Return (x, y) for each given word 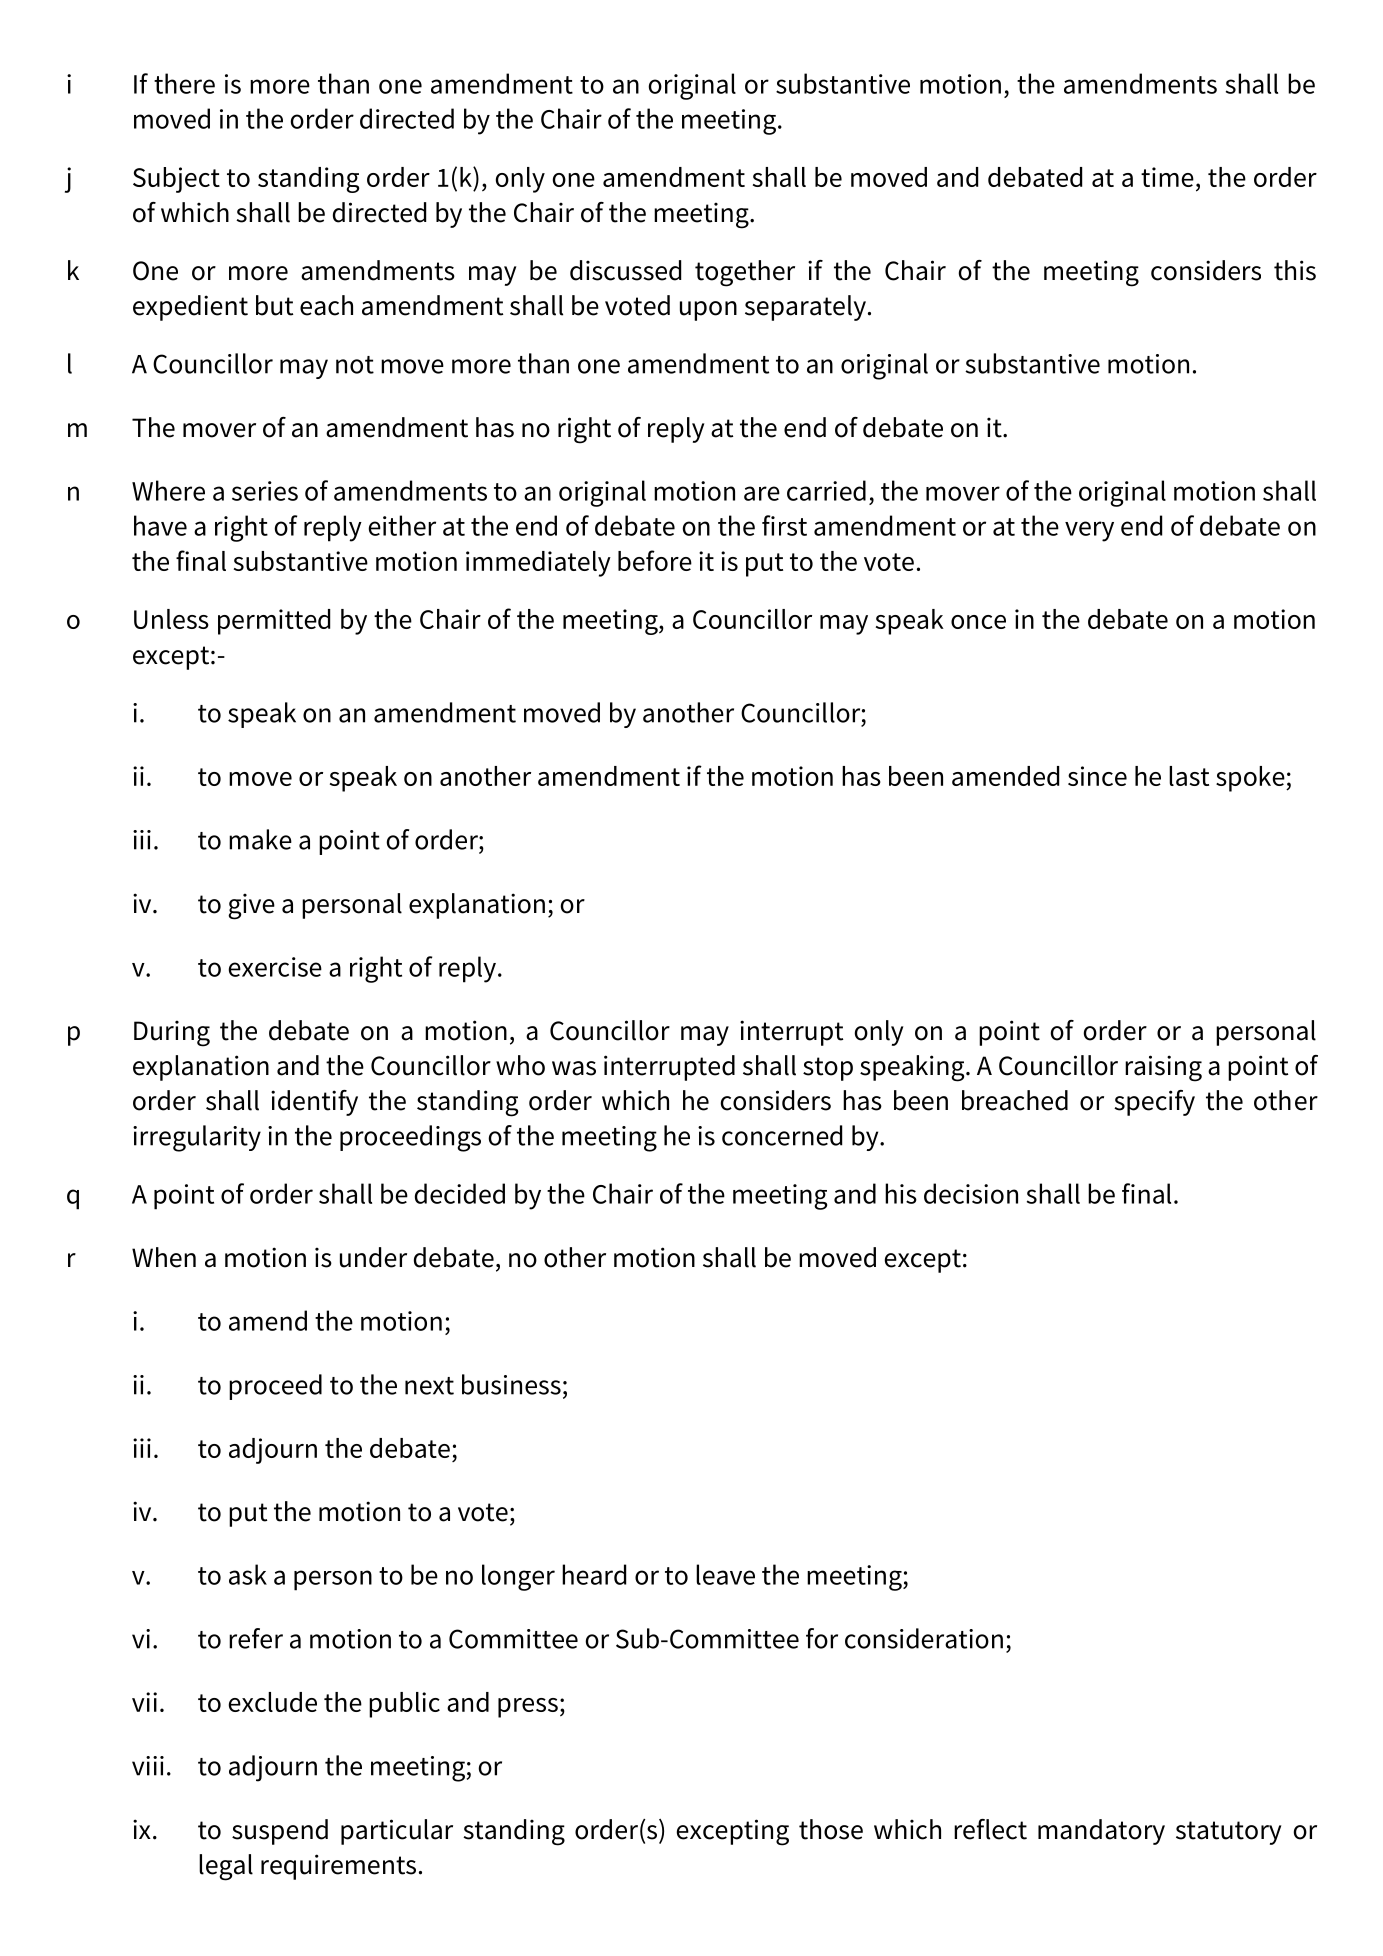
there (184, 83)
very (1089, 531)
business (511, 1384)
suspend (280, 1832)
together (745, 273)
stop (828, 1069)
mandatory (1101, 1832)
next (429, 1386)
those (831, 1829)
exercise (275, 967)
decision (971, 1193)
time (1167, 177)
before (655, 560)
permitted (274, 622)
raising (1163, 1068)
